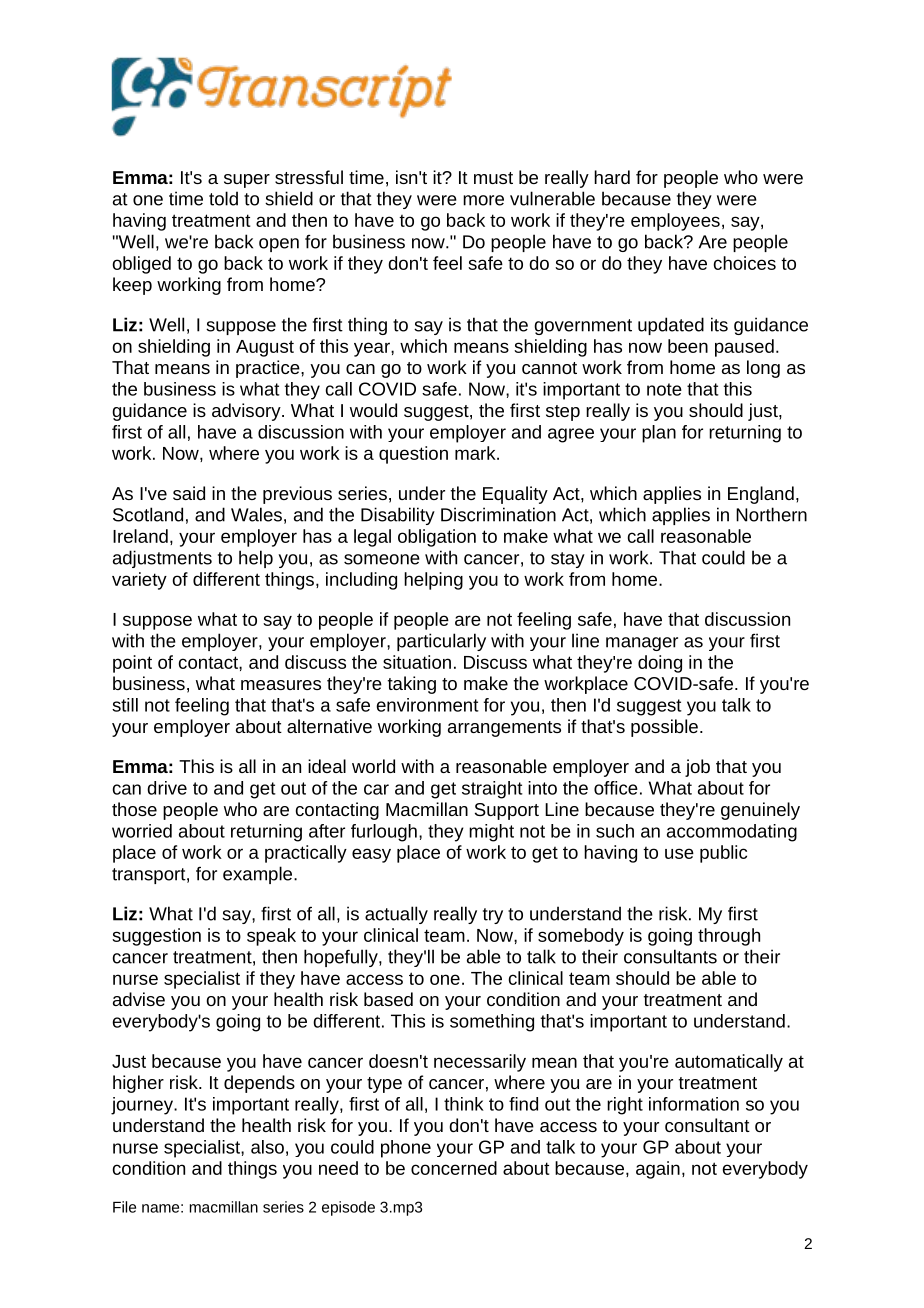 Image resolution: width=924 pixels, height=1308 pixels. I want to click on more, so click(483, 200).
